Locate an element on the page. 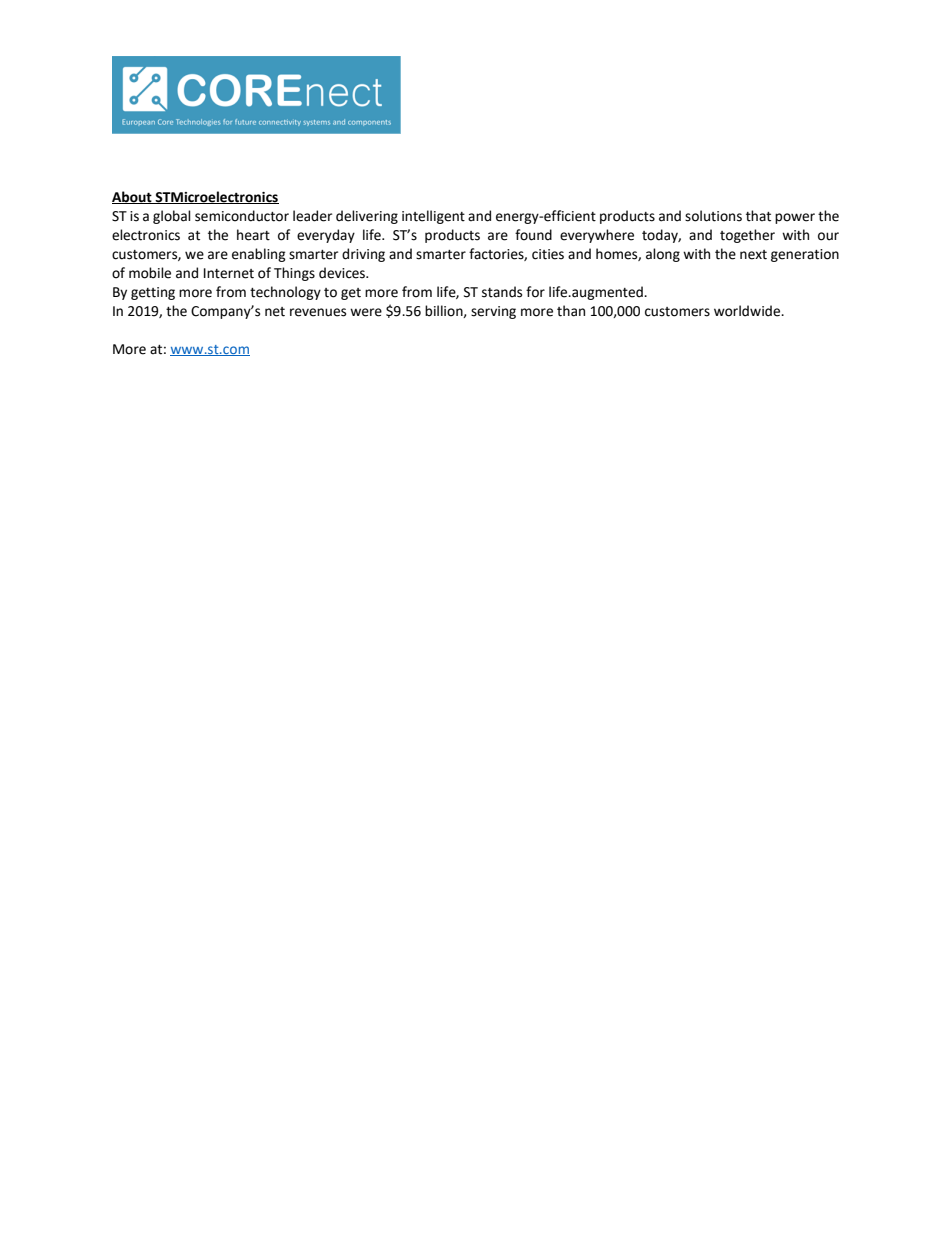 The image size is (952, 1233). revenues is located at coordinates (318, 312).
